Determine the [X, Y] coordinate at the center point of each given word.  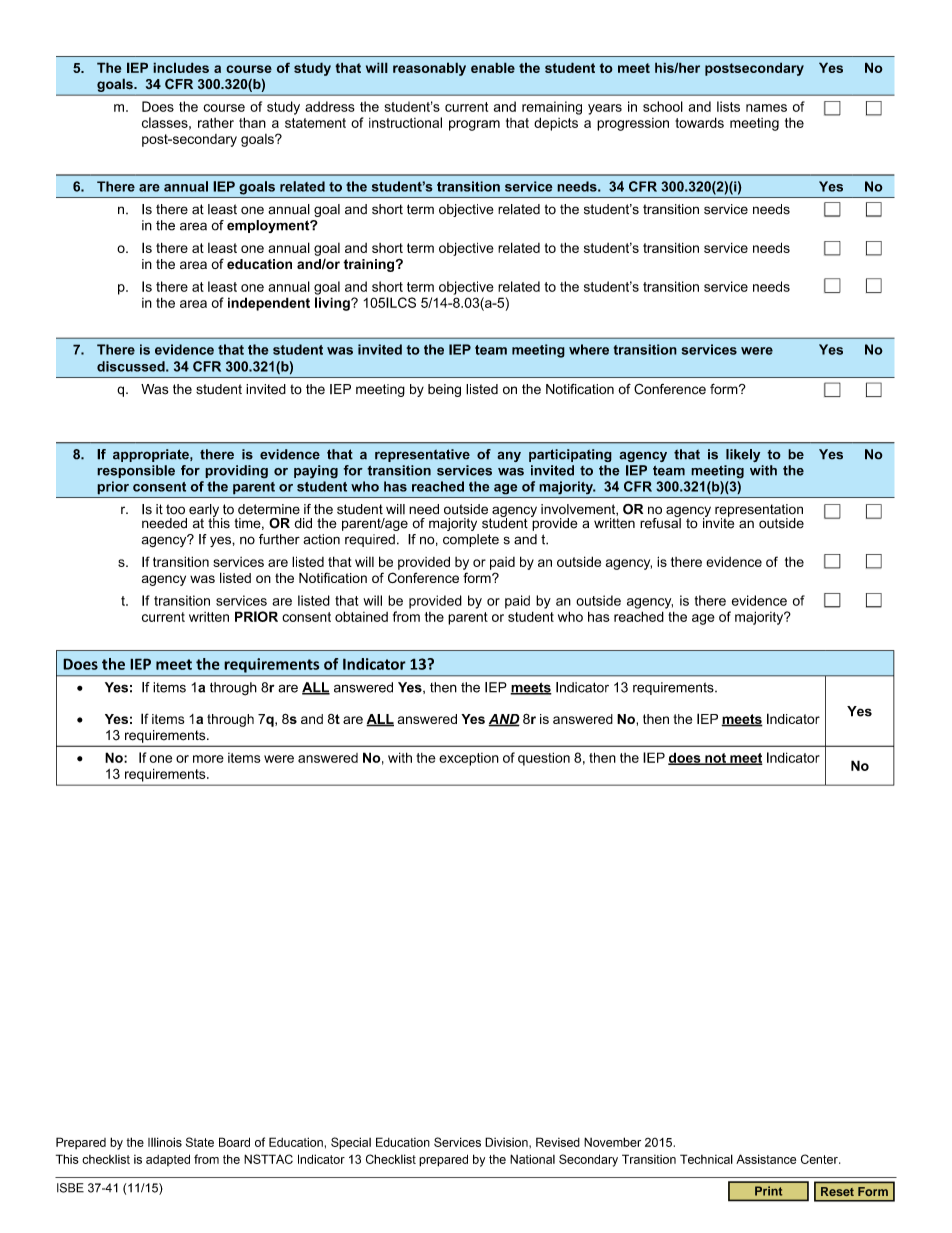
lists [728, 106]
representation [759, 511]
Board [234, 1142]
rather [216, 123]
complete [471, 540]
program [474, 125]
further [279, 539]
